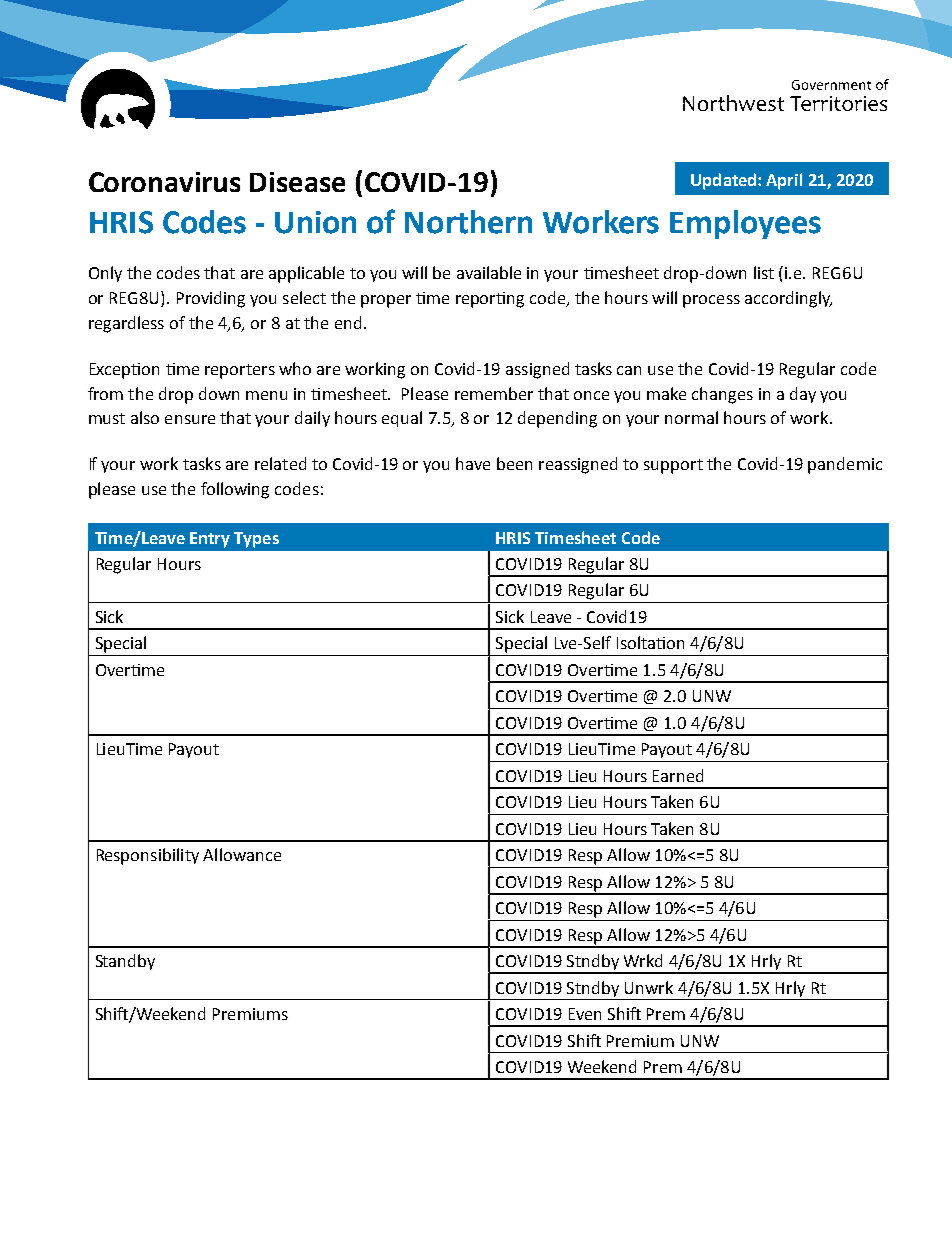 Image resolution: width=952 pixels, height=1233 pixels. I want to click on Northern, so click(468, 222).
